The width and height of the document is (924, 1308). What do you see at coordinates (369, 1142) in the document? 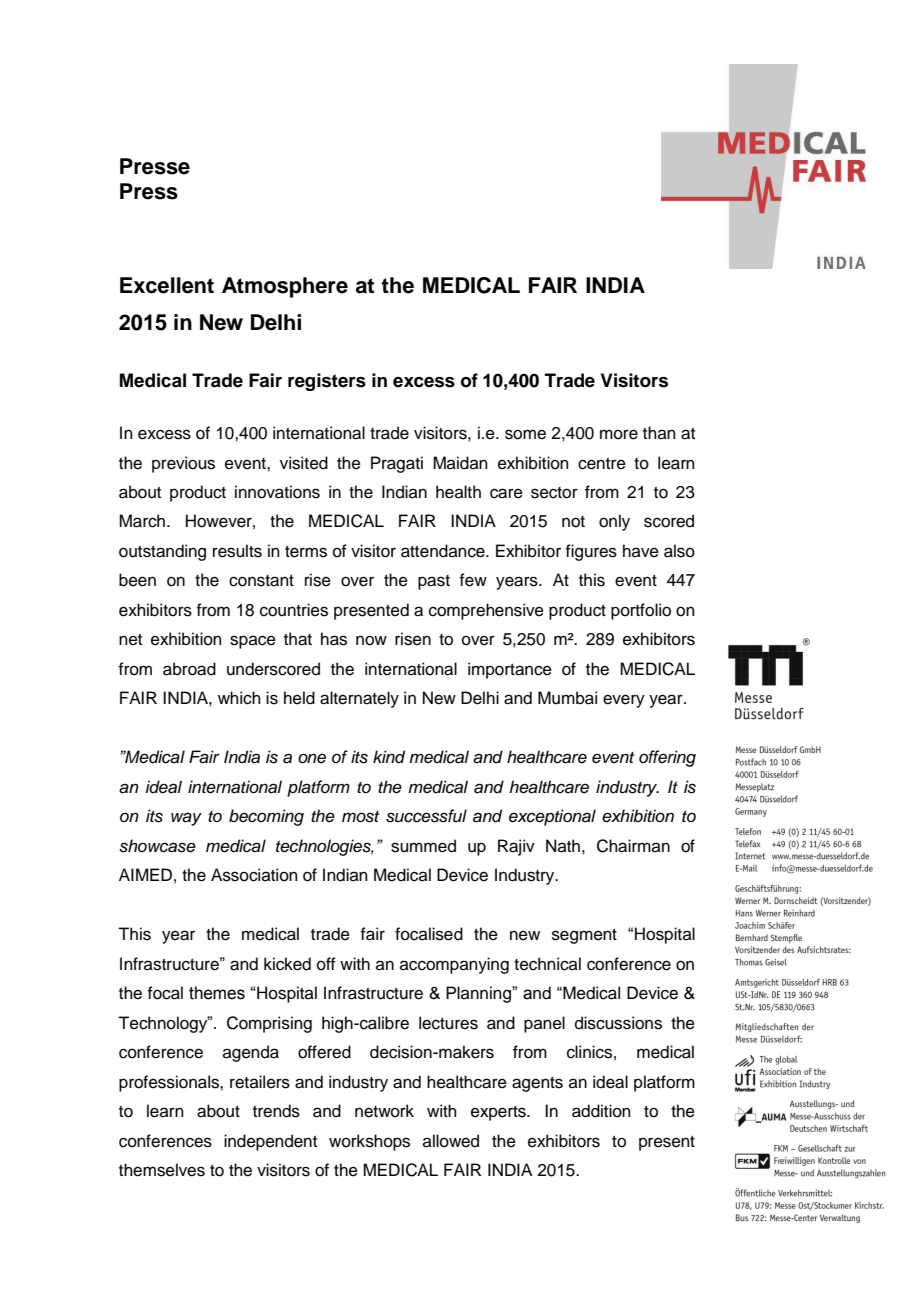
I see `workshops` at bounding box center [369, 1142].
